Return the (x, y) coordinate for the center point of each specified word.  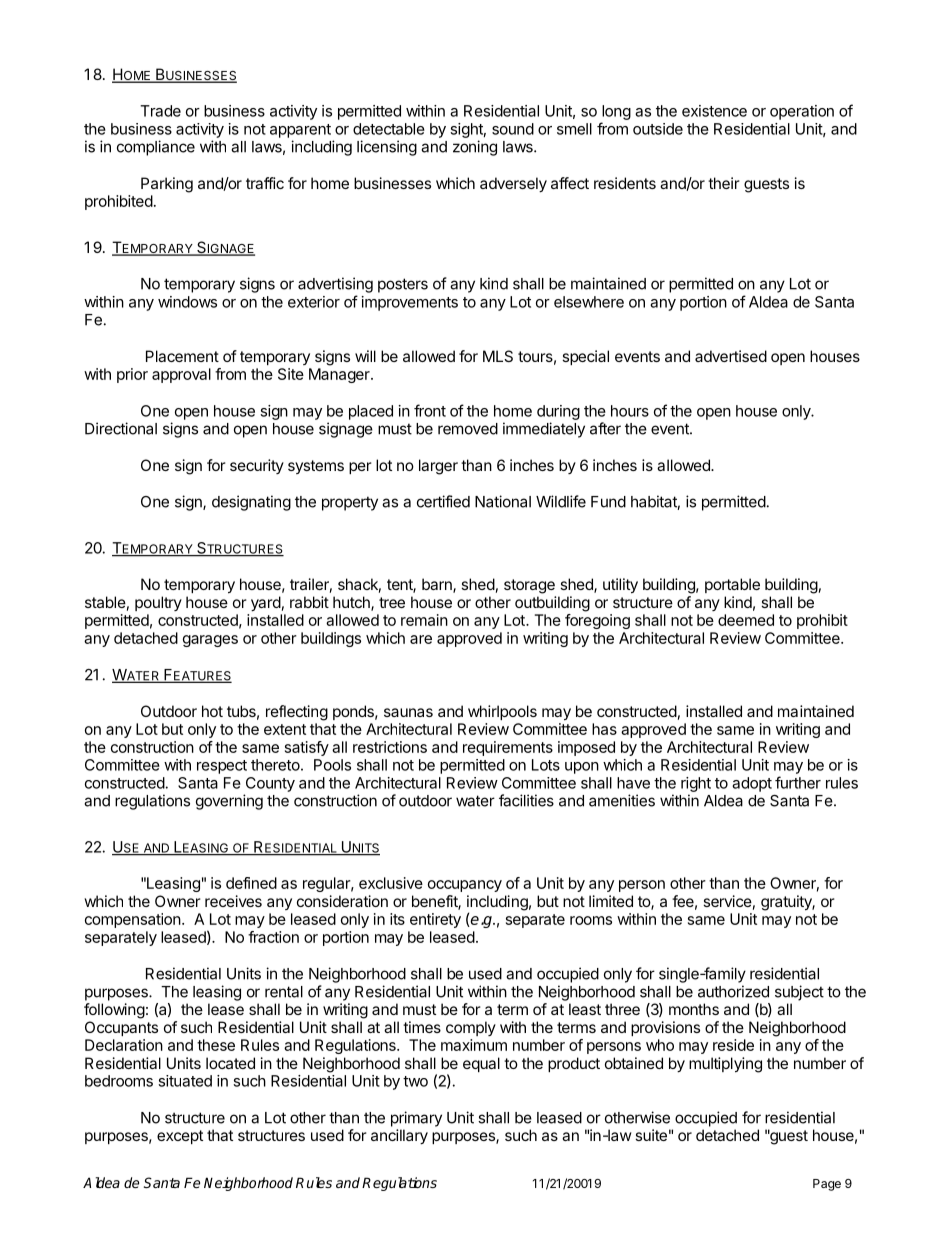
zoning (475, 148)
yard (266, 604)
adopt (752, 784)
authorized (733, 991)
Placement (182, 356)
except (180, 1137)
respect (222, 767)
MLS (498, 356)
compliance (156, 148)
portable (732, 585)
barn (438, 585)
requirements (508, 748)
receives (233, 901)
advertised (731, 356)
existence (714, 111)
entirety (435, 920)
